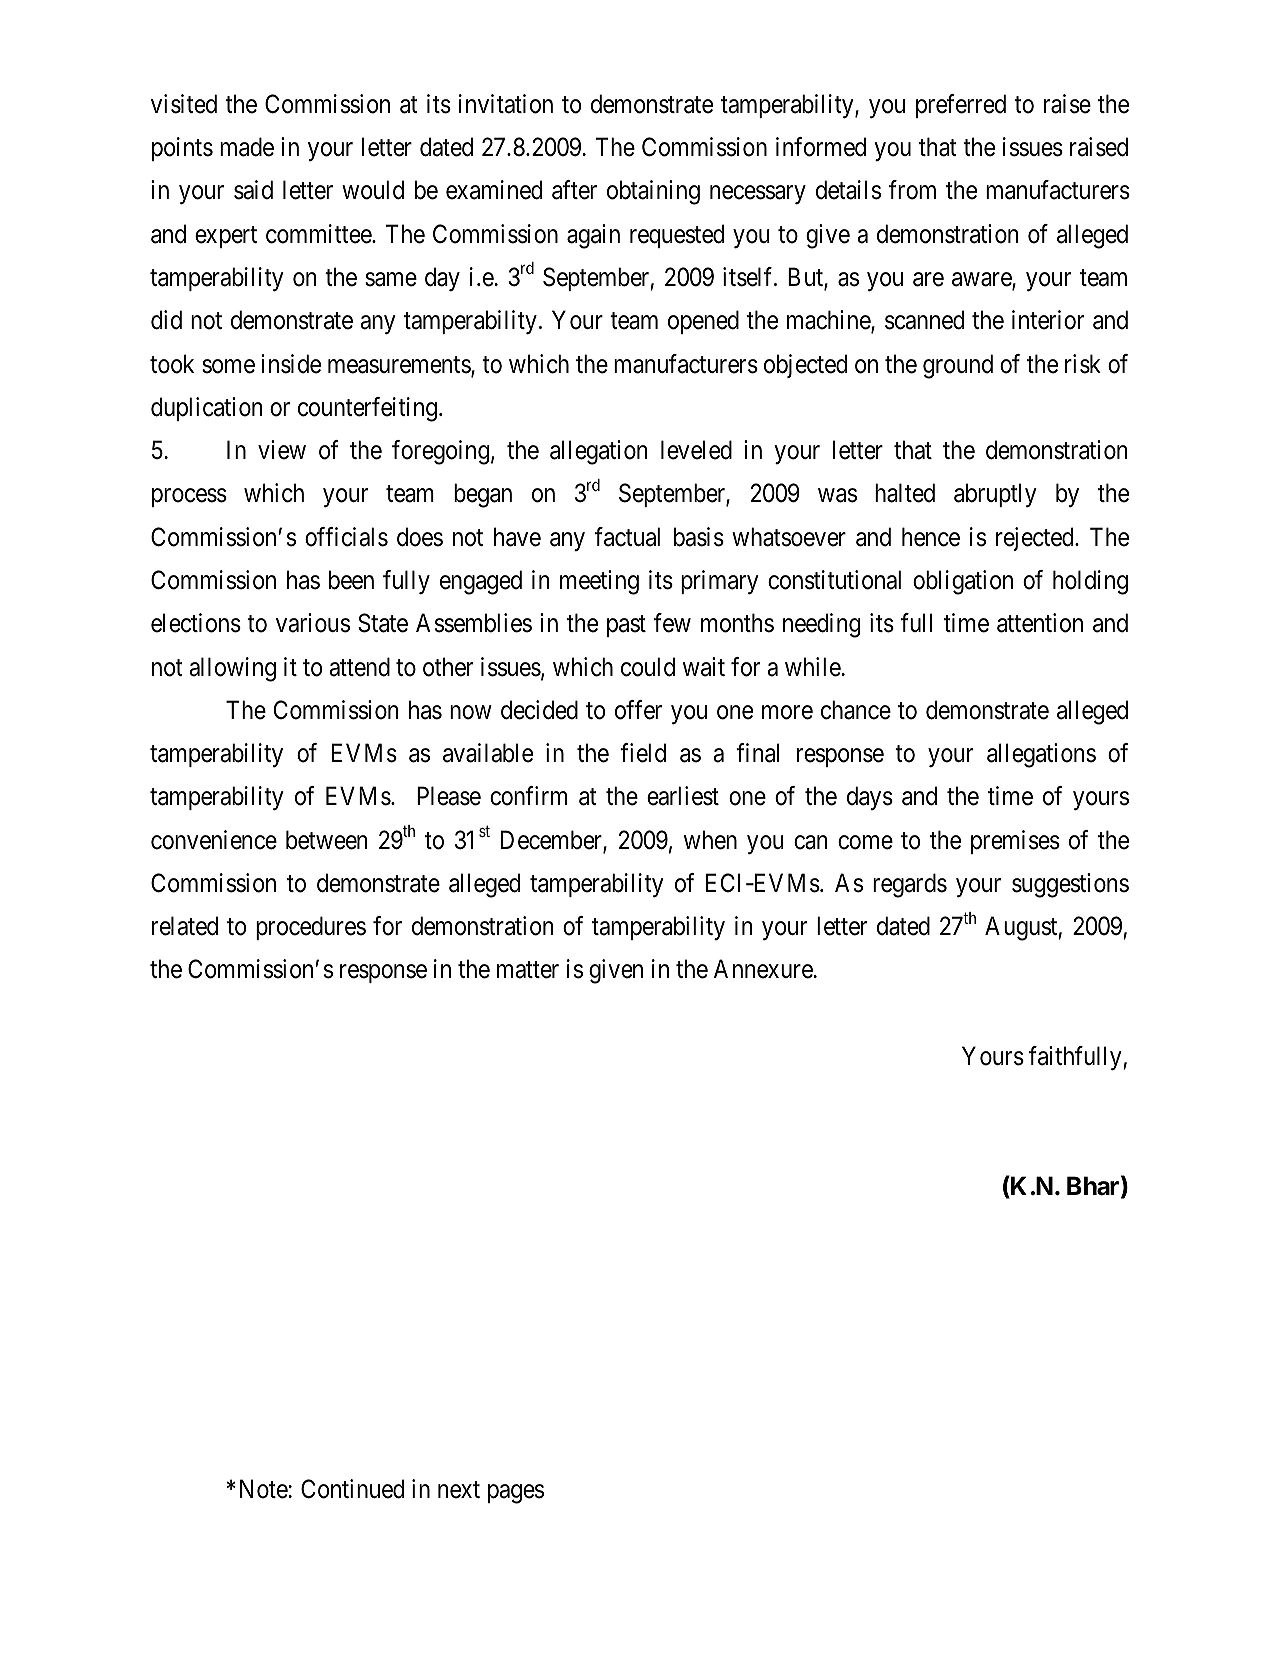  What do you see at coordinates (683, 796) in the document?
I see `earliest` at bounding box center [683, 796].
